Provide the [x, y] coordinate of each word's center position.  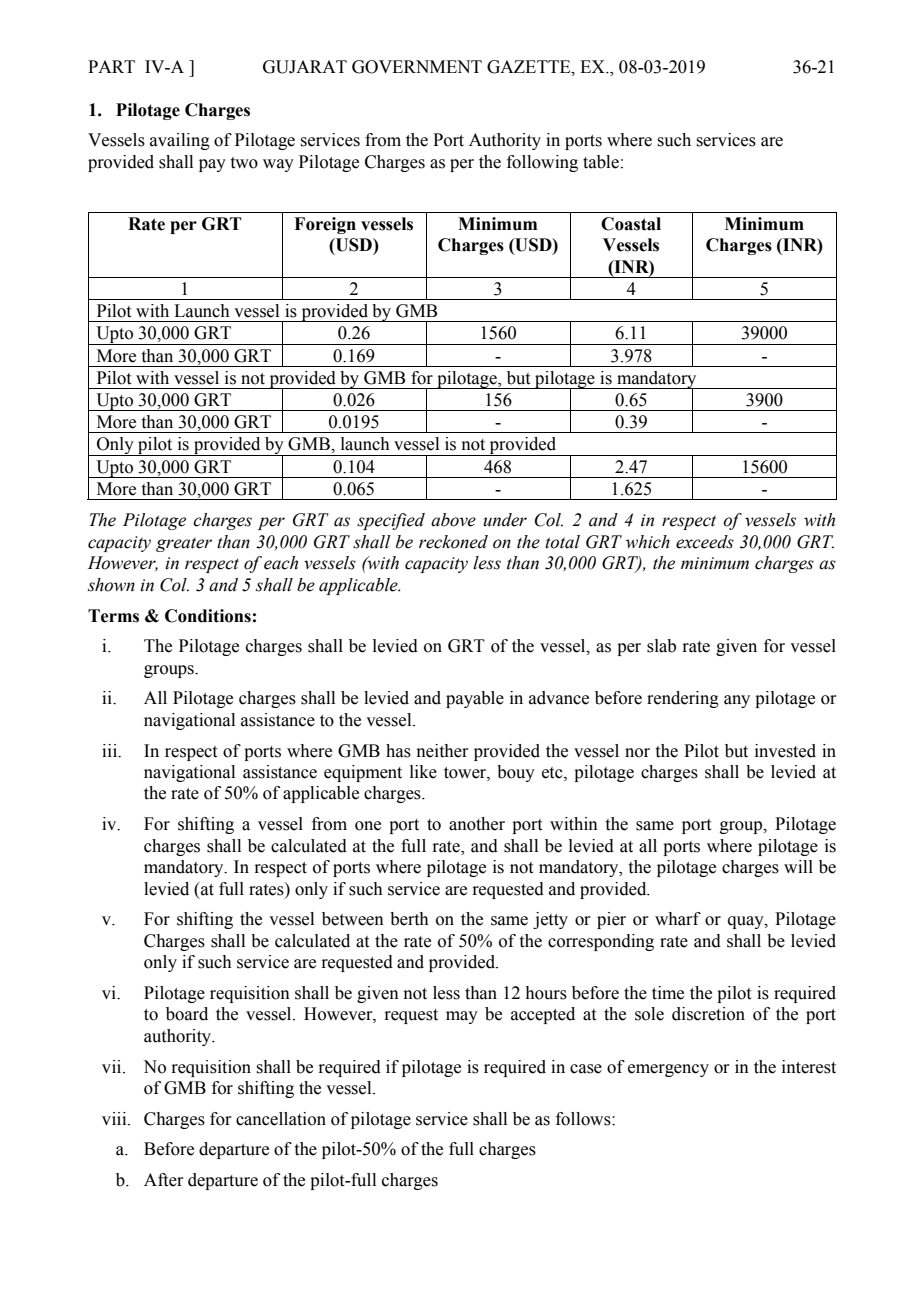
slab [661, 646]
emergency [668, 1070]
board [187, 1014]
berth [409, 919]
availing [180, 141]
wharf [678, 919]
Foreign [325, 225]
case [586, 1069]
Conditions [208, 616]
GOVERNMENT [417, 67]
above [453, 520]
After [164, 1180]
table [601, 162]
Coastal [631, 224]
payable [475, 699]
